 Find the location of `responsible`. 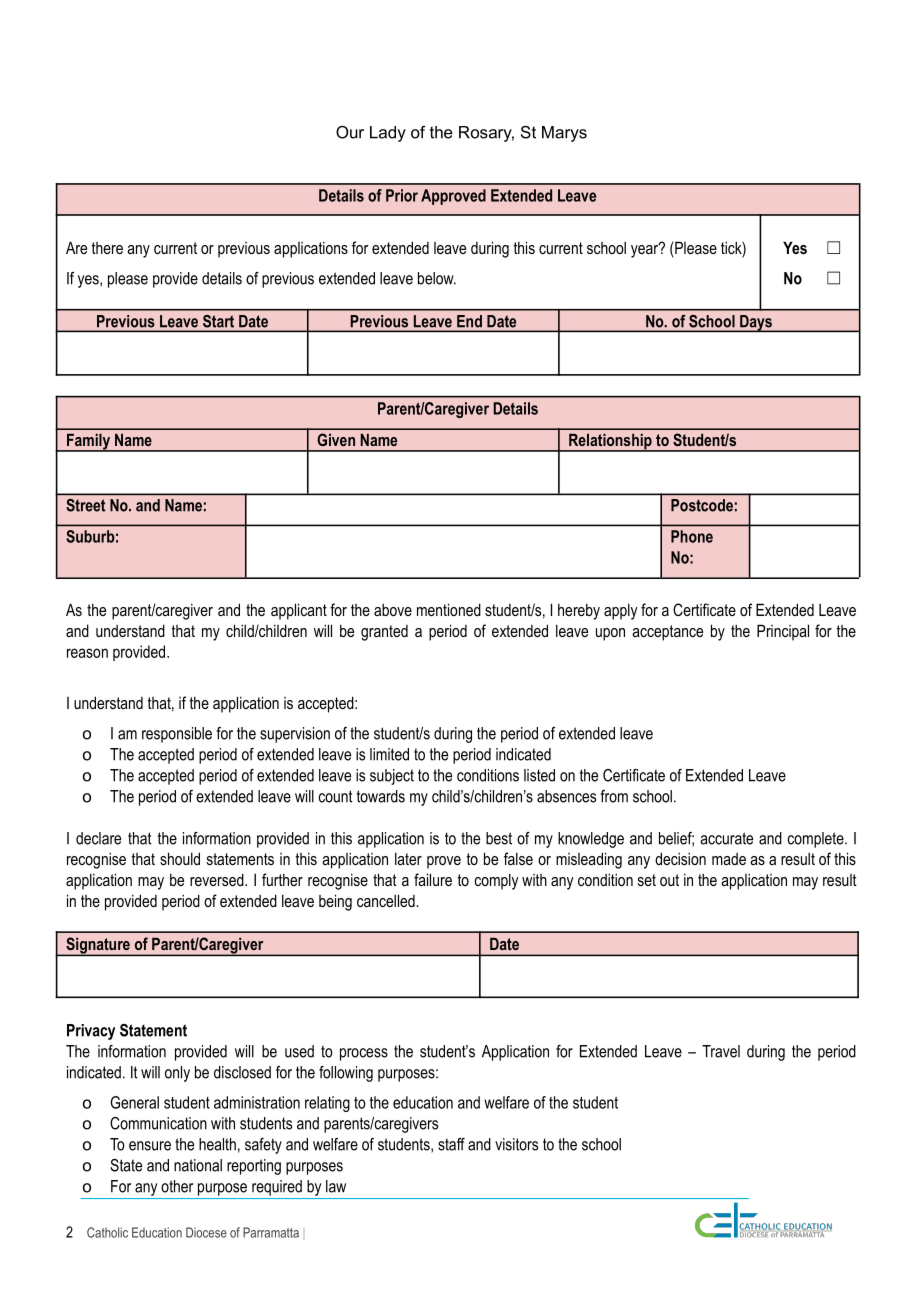

responsible is located at coordinates (177, 735).
